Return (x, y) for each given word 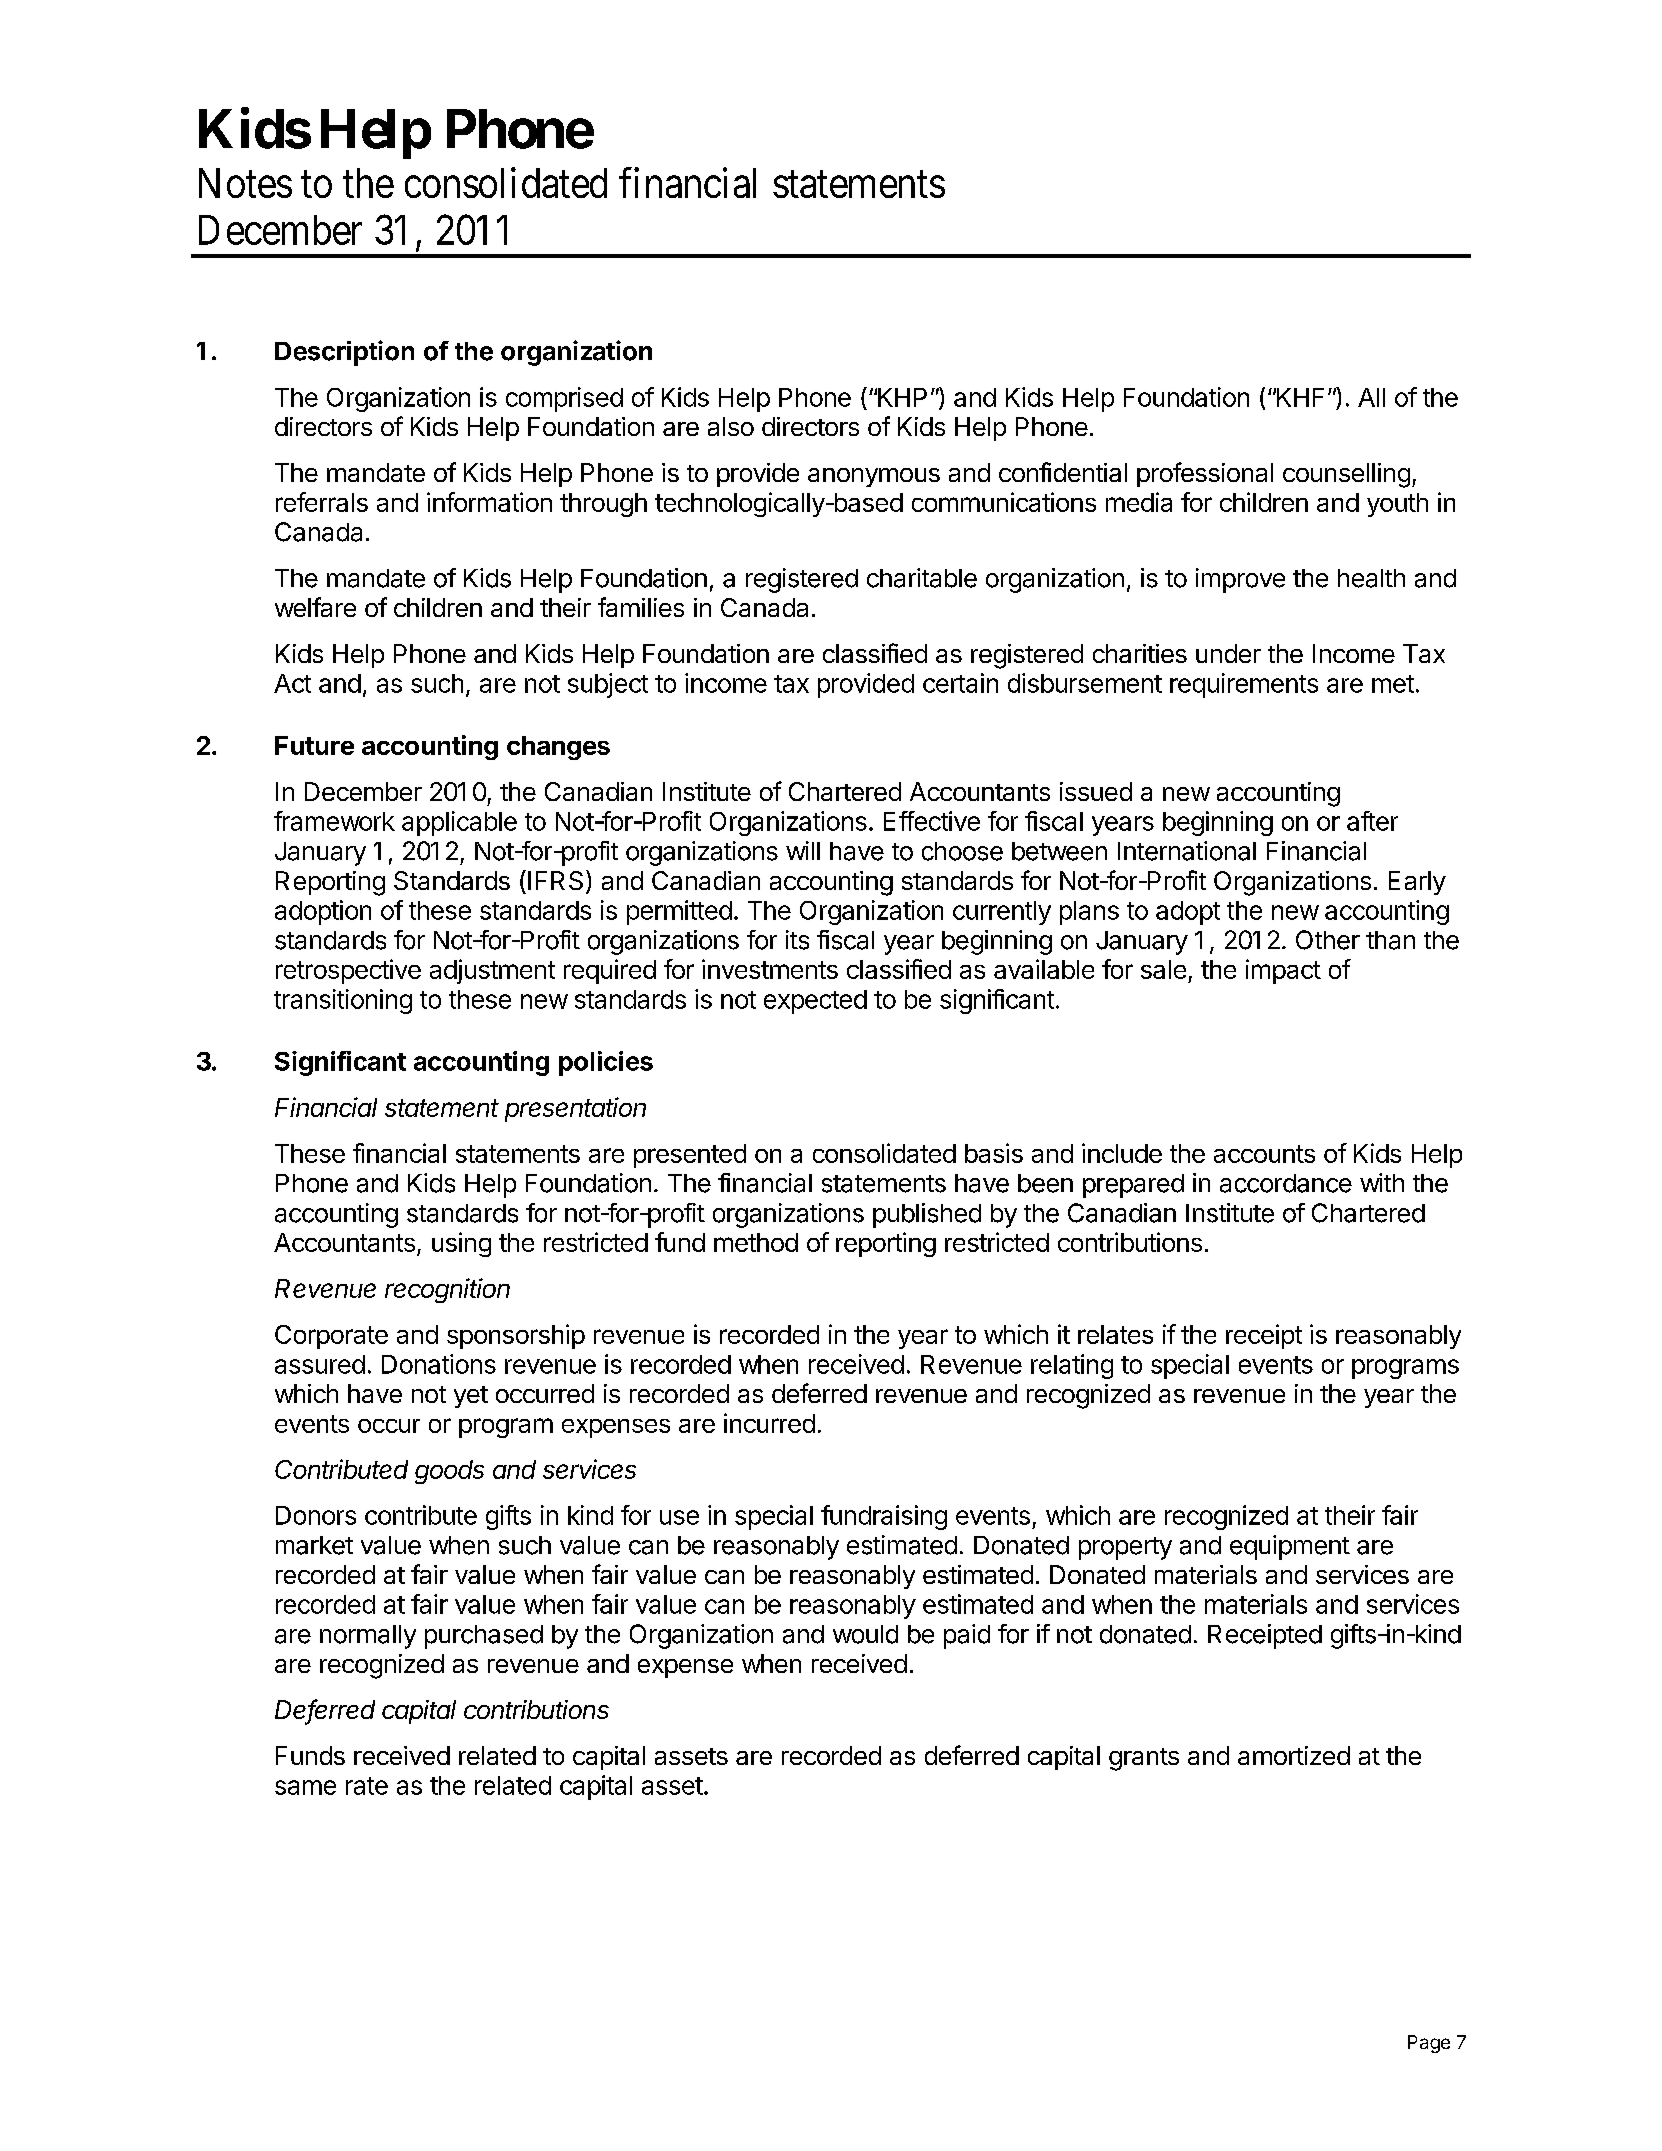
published (927, 1215)
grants (1144, 1759)
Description (344, 353)
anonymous (874, 477)
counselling (1346, 475)
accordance (1286, 1183)
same (305, 1787)
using (461, 1244)
